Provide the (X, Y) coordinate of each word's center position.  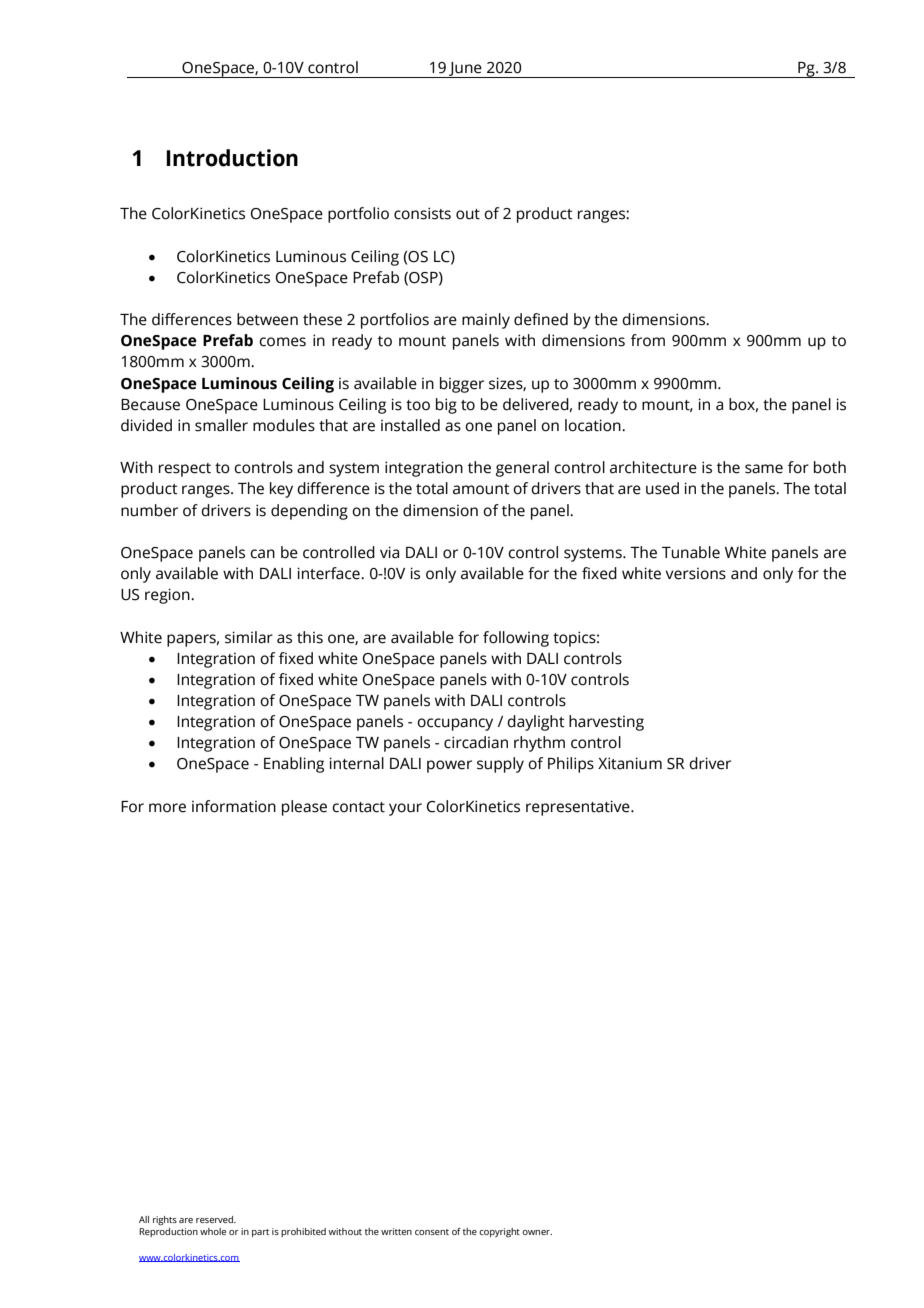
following (516, 639)
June (465, 70)
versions (695, 574)
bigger (462, 385)
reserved (216, 1219)
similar (249, 637)
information (234, 806)
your (405, 809)
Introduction (232, 158)
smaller (221, 425)
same (764, 469)
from (648, 340)
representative (579, 808)
